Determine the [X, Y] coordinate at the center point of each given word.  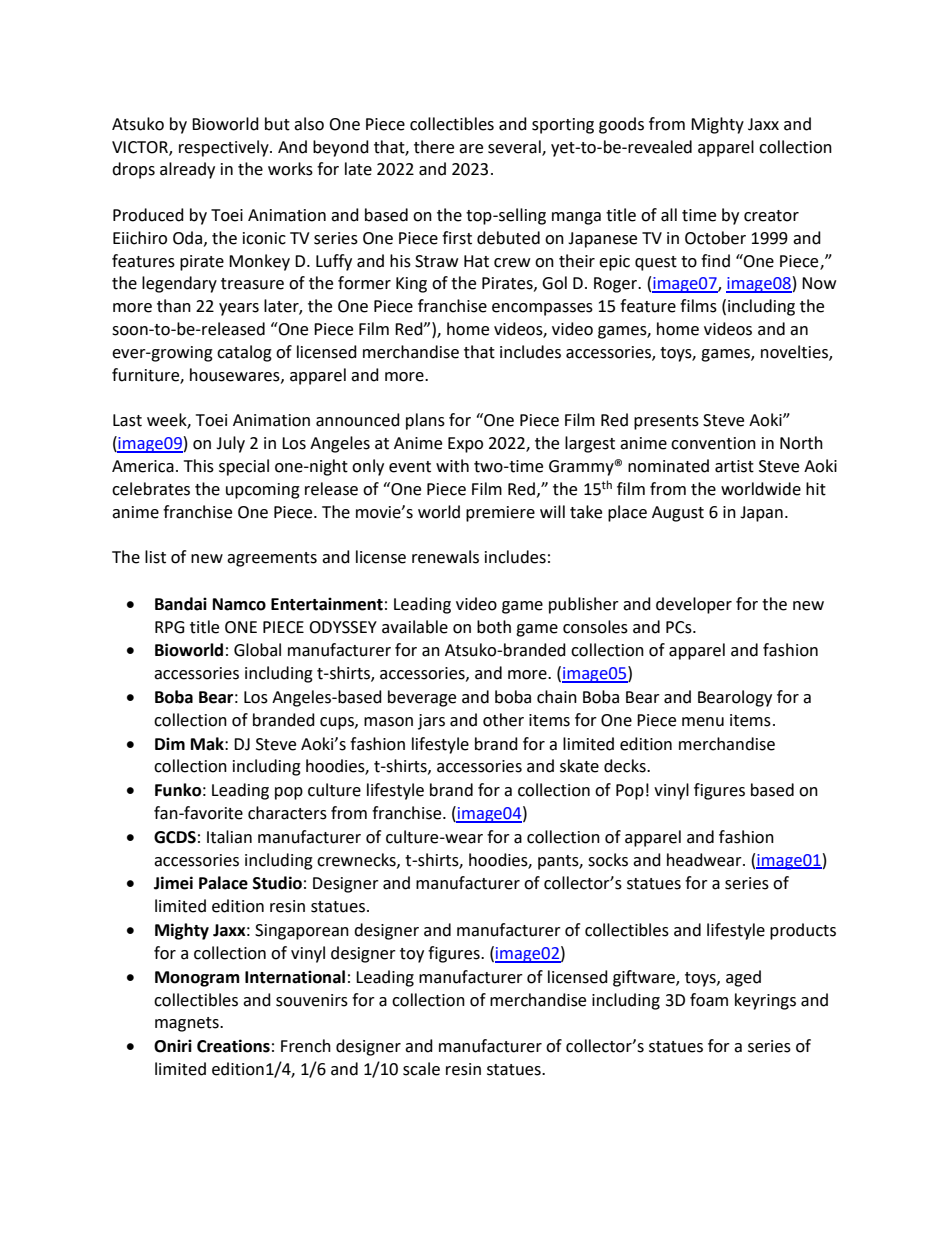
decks [626, 766]
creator [771, 216]
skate [579, 766]
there [434, 147]
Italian [229, 837]
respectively [225, 148]
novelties [795, 353]
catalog [244, 353]
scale [421, 1069]
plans [425, 421]
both [494, 627]
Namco [239, 604]
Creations [233, 1046]
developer [694, 605]
